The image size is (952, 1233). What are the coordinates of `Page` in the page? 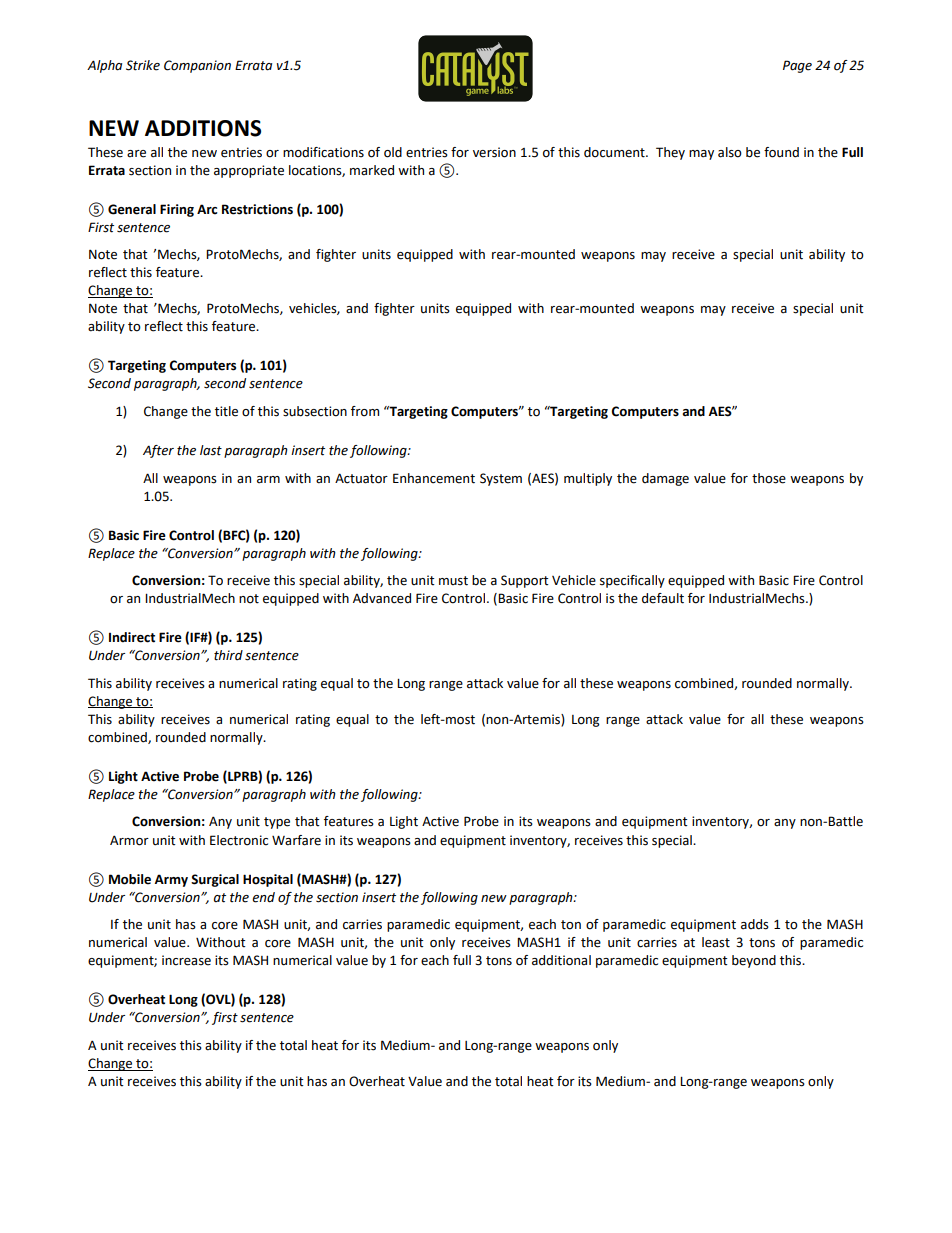 It's located at (797, 66).
